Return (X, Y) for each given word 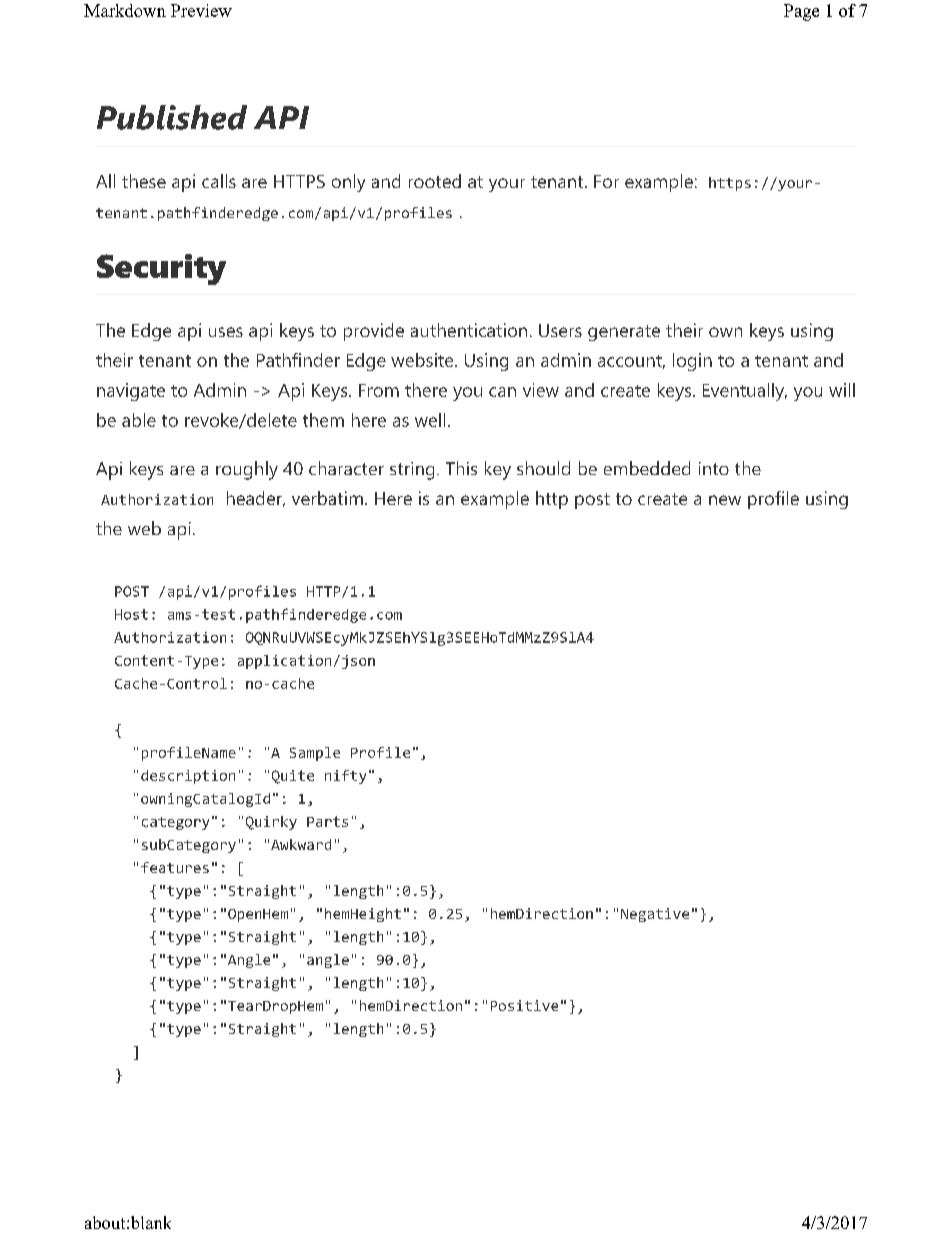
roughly (247, 470)
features (175, 867)
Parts (327, 821)
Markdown (125, 10)
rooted (435, 181)
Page (801, 12)
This (461, 468)
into (714, 468)
